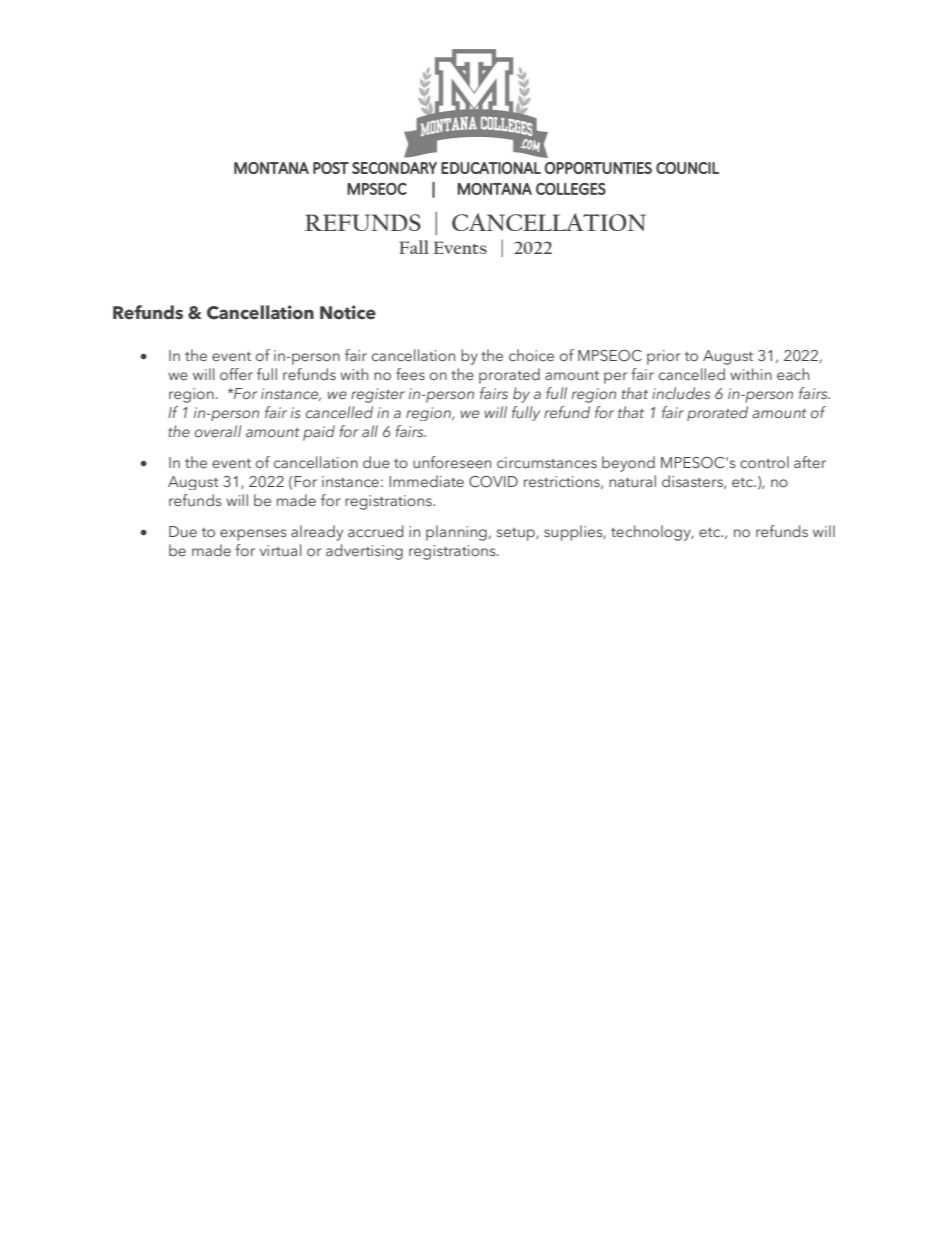  I want to click on offer, so click(236, 374).
